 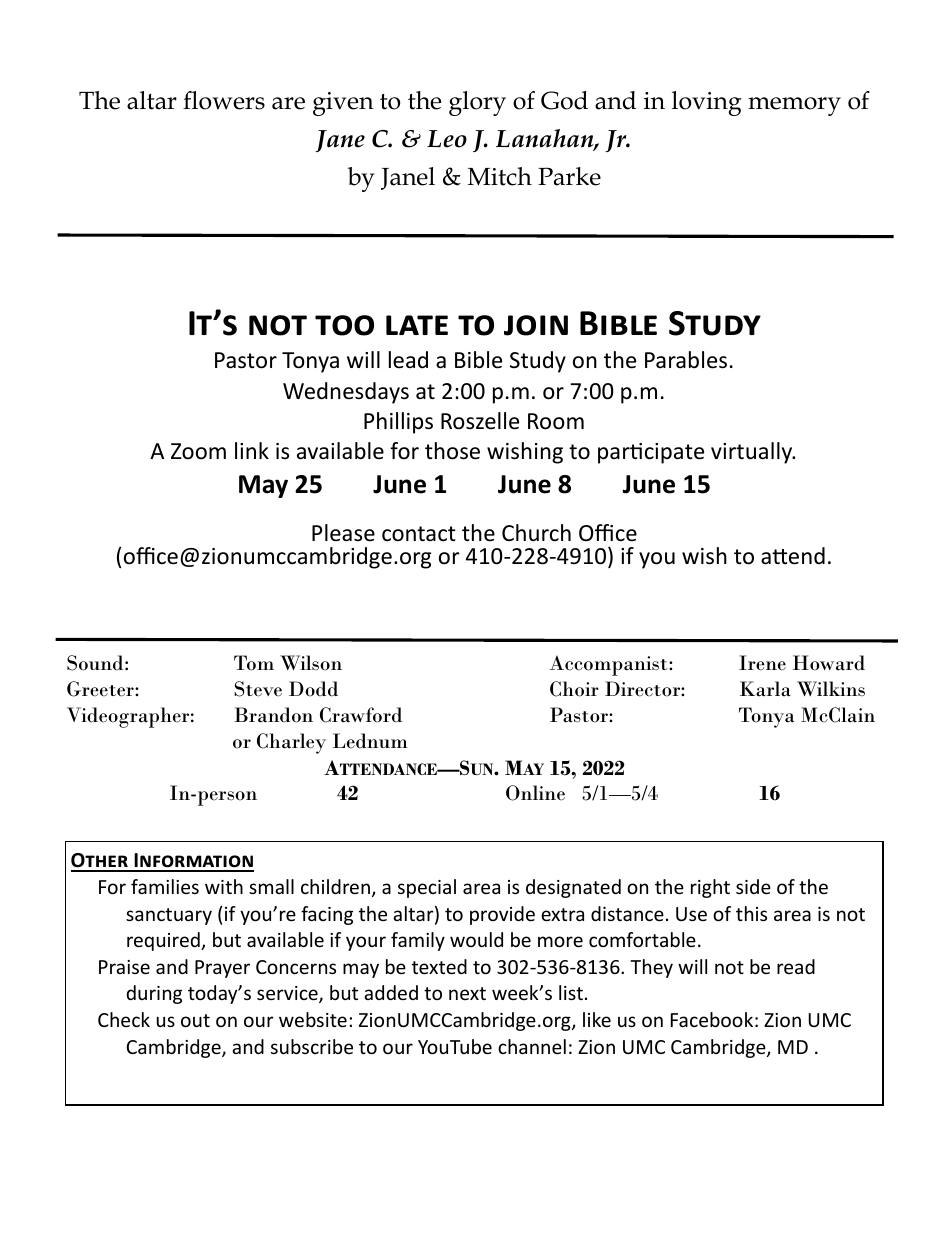 I want to click on Irene, so click(x=762, y=663).
